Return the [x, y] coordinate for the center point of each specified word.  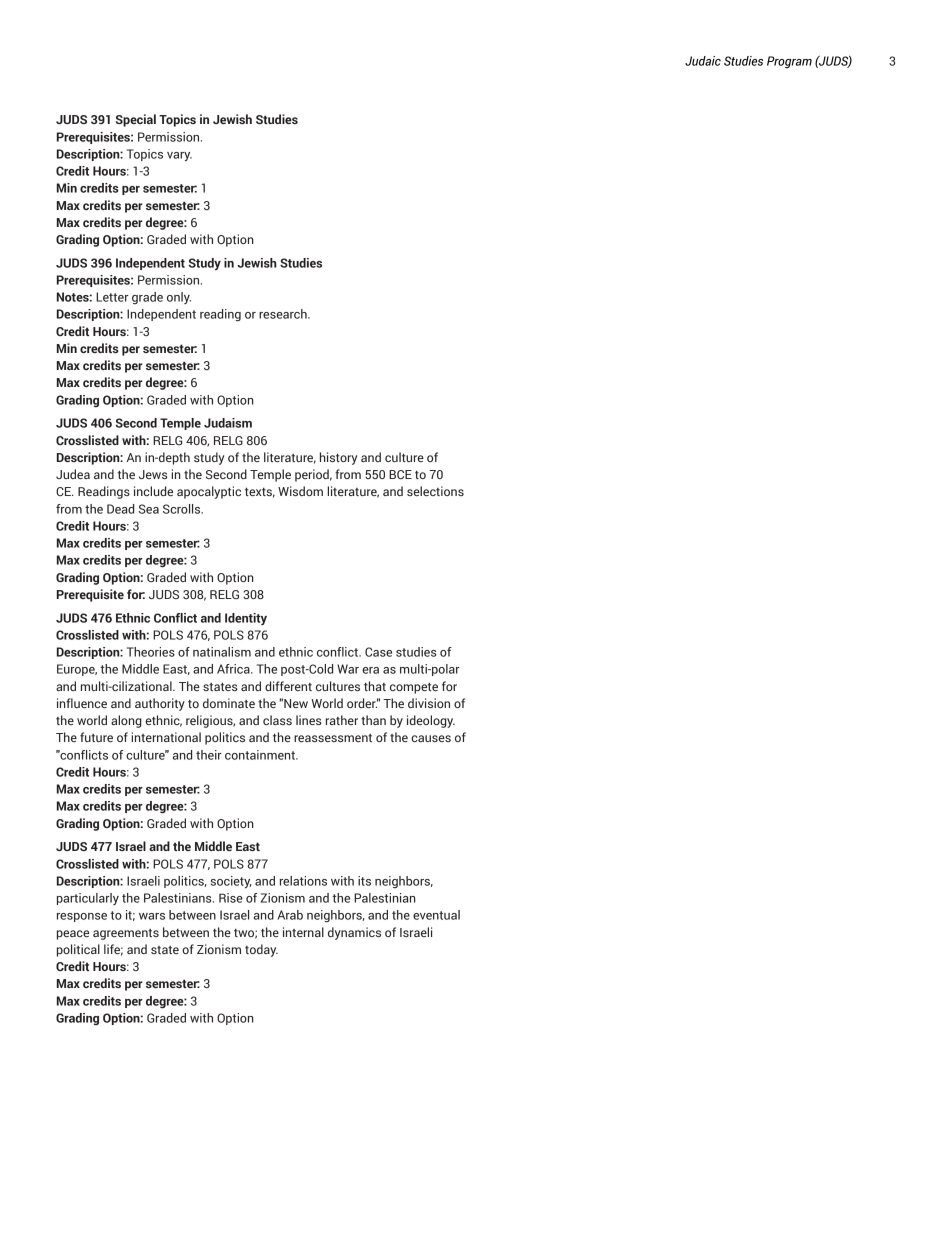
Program [789, 62]
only [179, 298]
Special [136, 120]
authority [160, 704]
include [153, 491]
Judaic [703, 61]
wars [152, 916]
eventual [436, 915]
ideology [431, 721]
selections [435, 491]
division [429, 703]
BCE [400, 474]
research [284, 314]
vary [179, 156]
